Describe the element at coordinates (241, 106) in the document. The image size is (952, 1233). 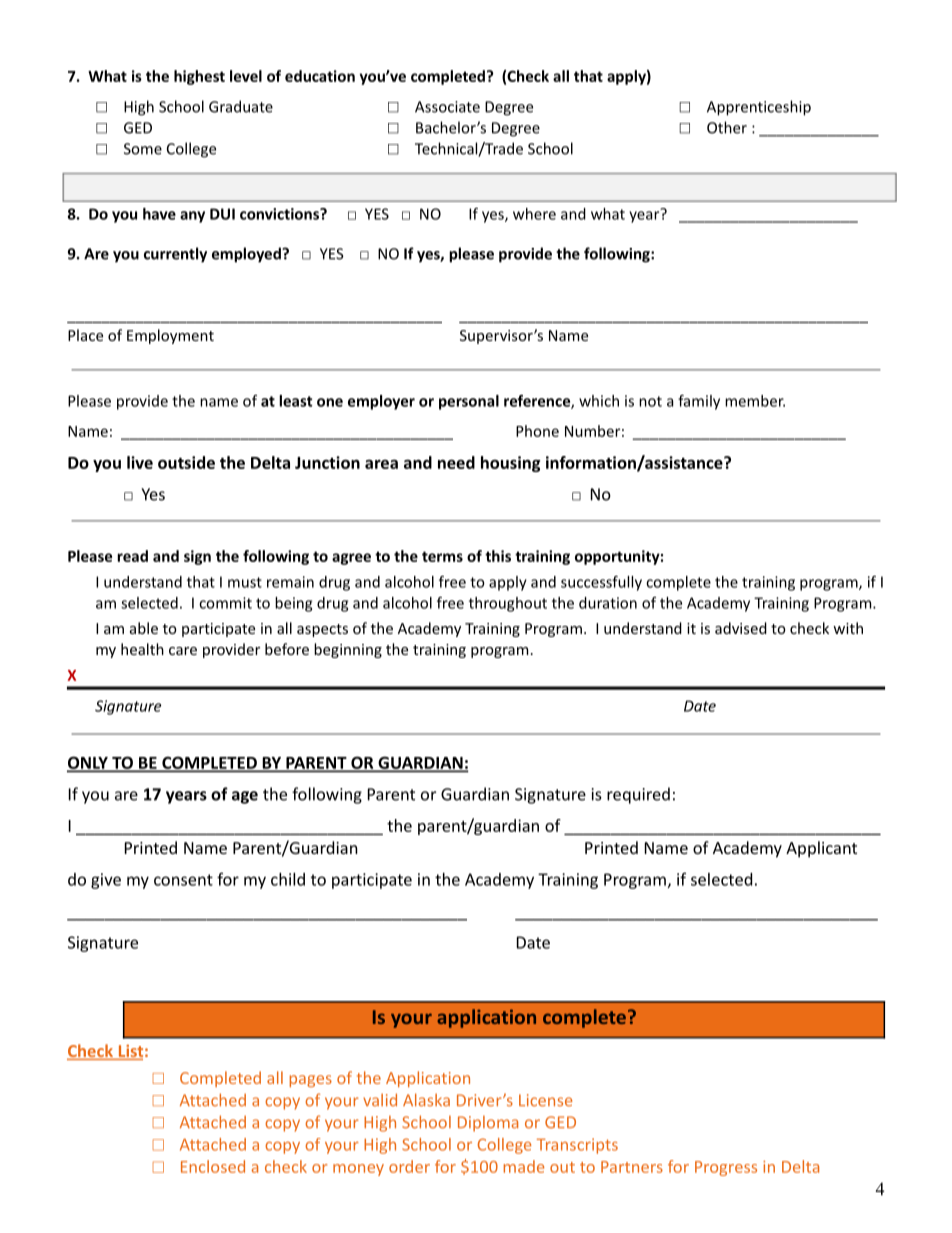
I see `Graduate` at that location.
